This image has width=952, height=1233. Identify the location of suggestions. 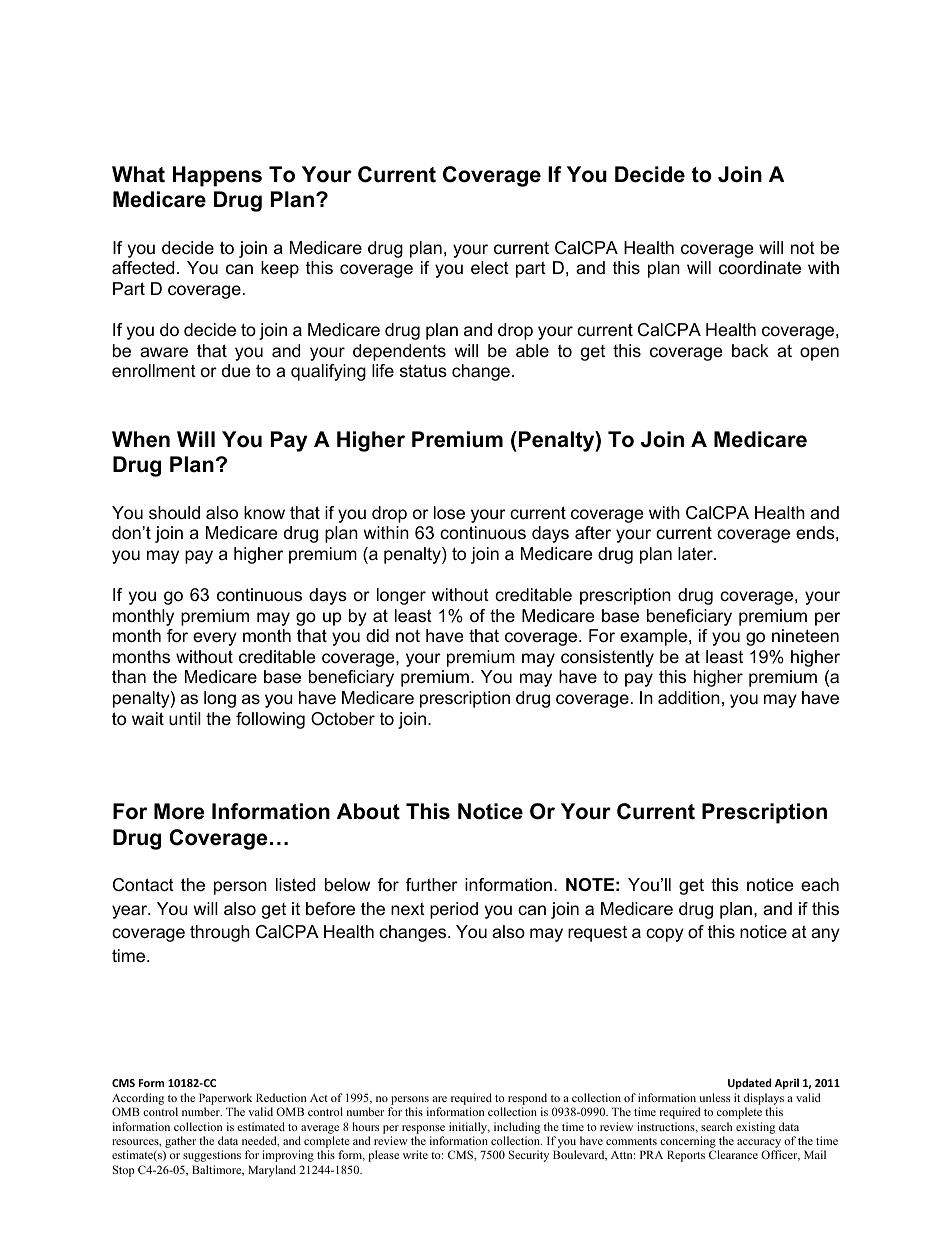
(212, 1156).
